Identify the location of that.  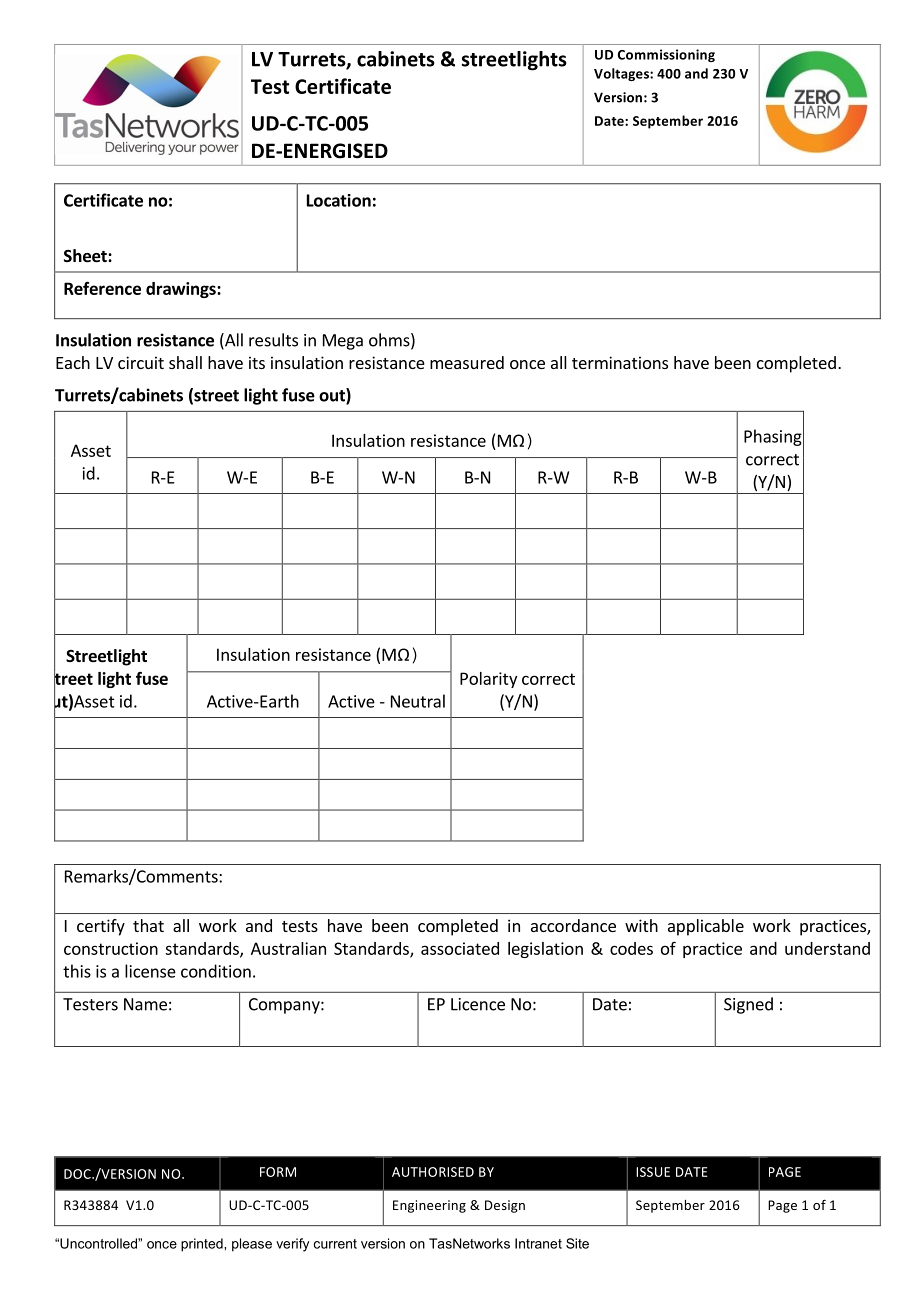
(148, 925).
